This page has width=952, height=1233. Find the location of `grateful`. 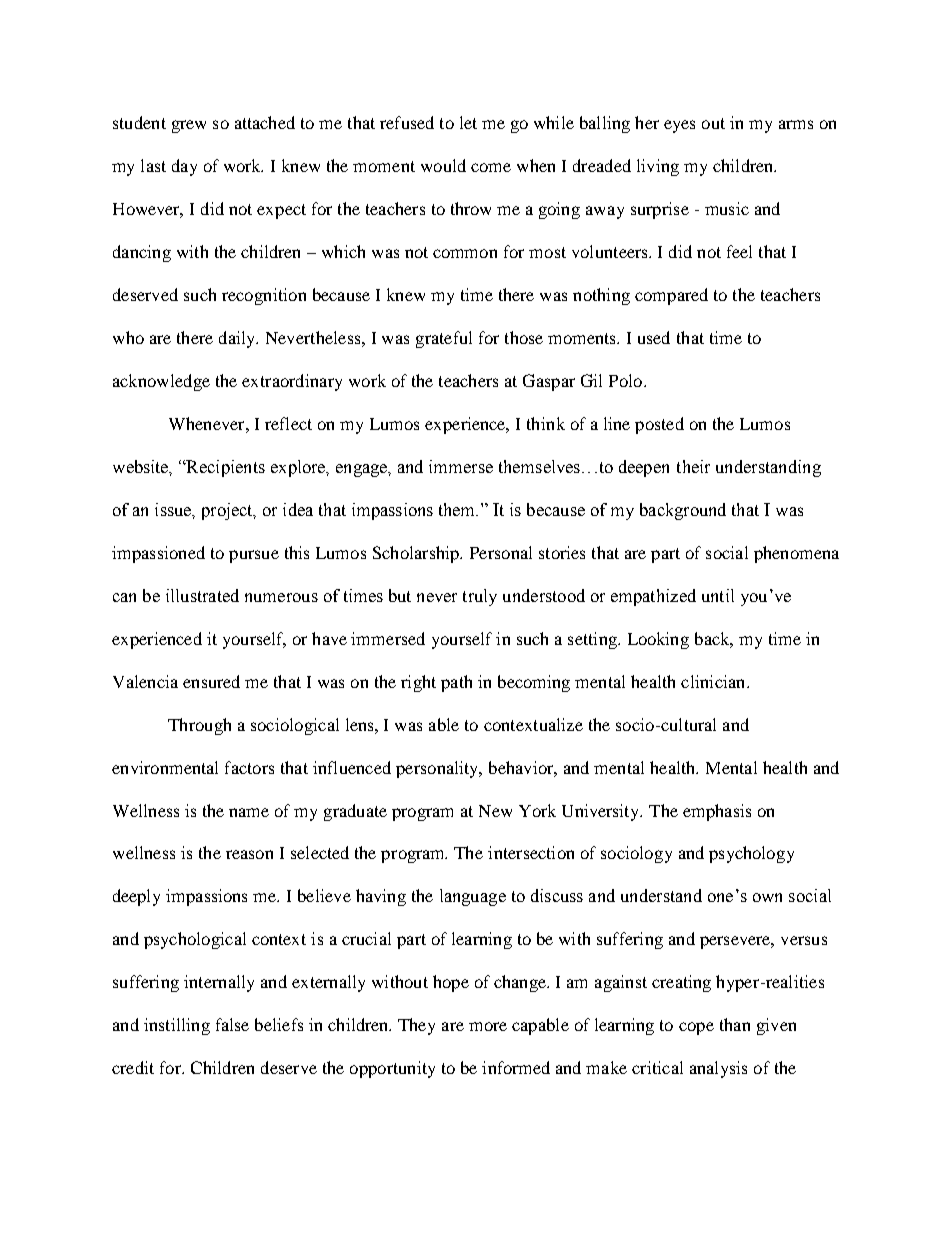

grateful is located at coordinates (444, 339).
